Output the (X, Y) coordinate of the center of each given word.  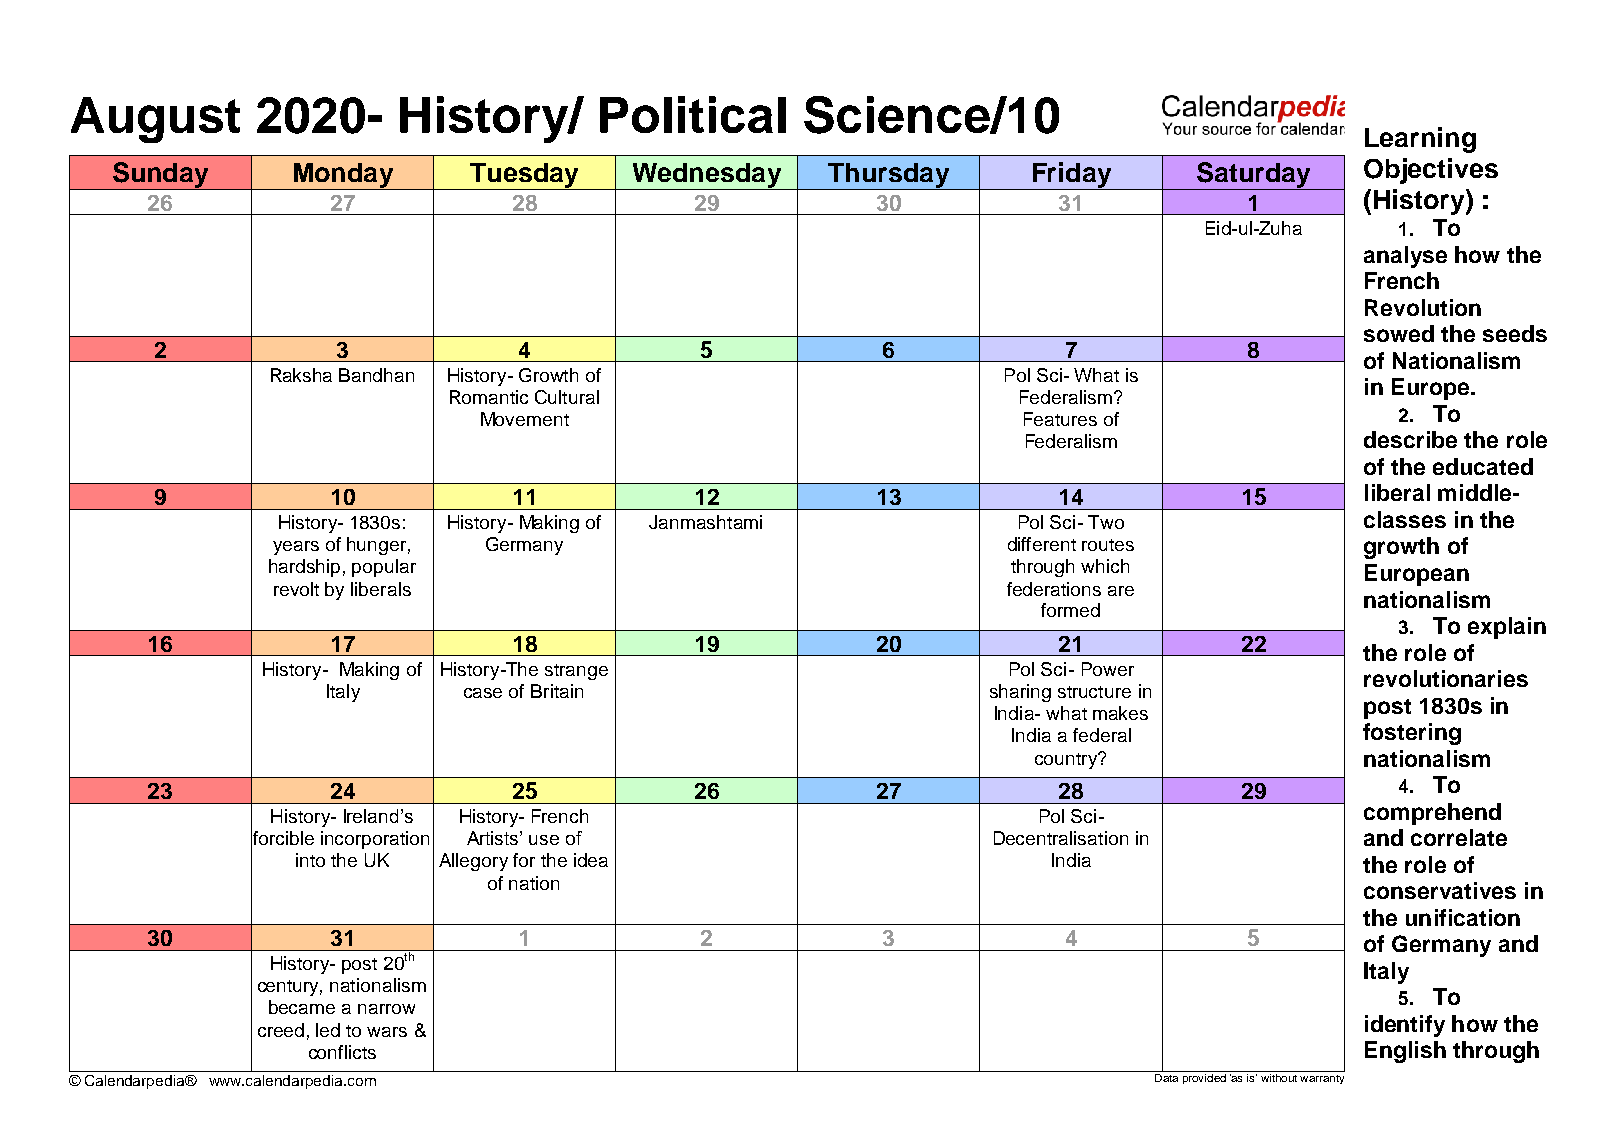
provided (1204, 1079)
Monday (343, 176)
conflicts (342, 1052)
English (1405, 1052)
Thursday (889, 176)
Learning (1420, 140)
